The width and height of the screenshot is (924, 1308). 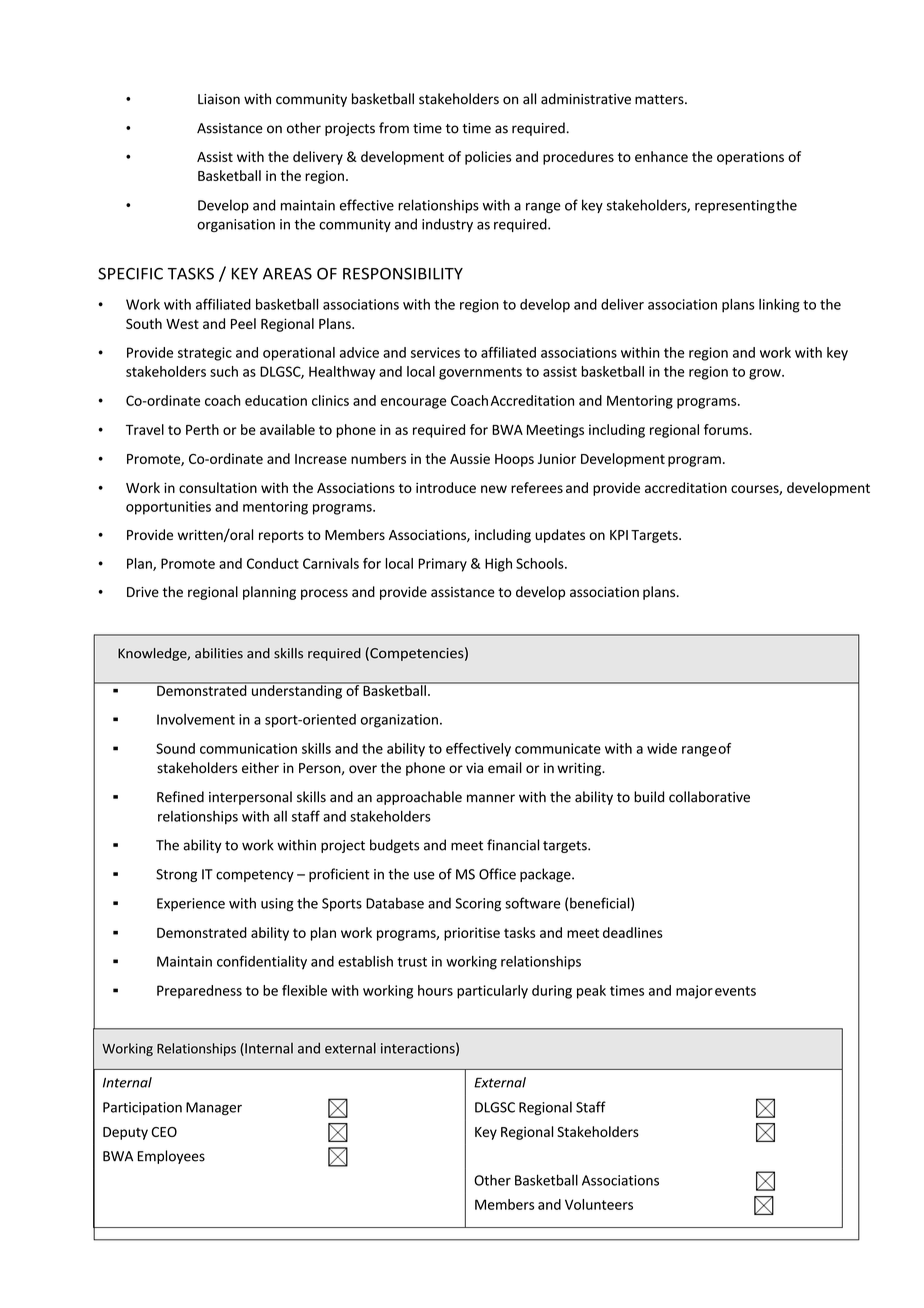 What do you see at coordinates (488, 158) in the screenshot?
I see `policies` at bounding box center [488, 158].
